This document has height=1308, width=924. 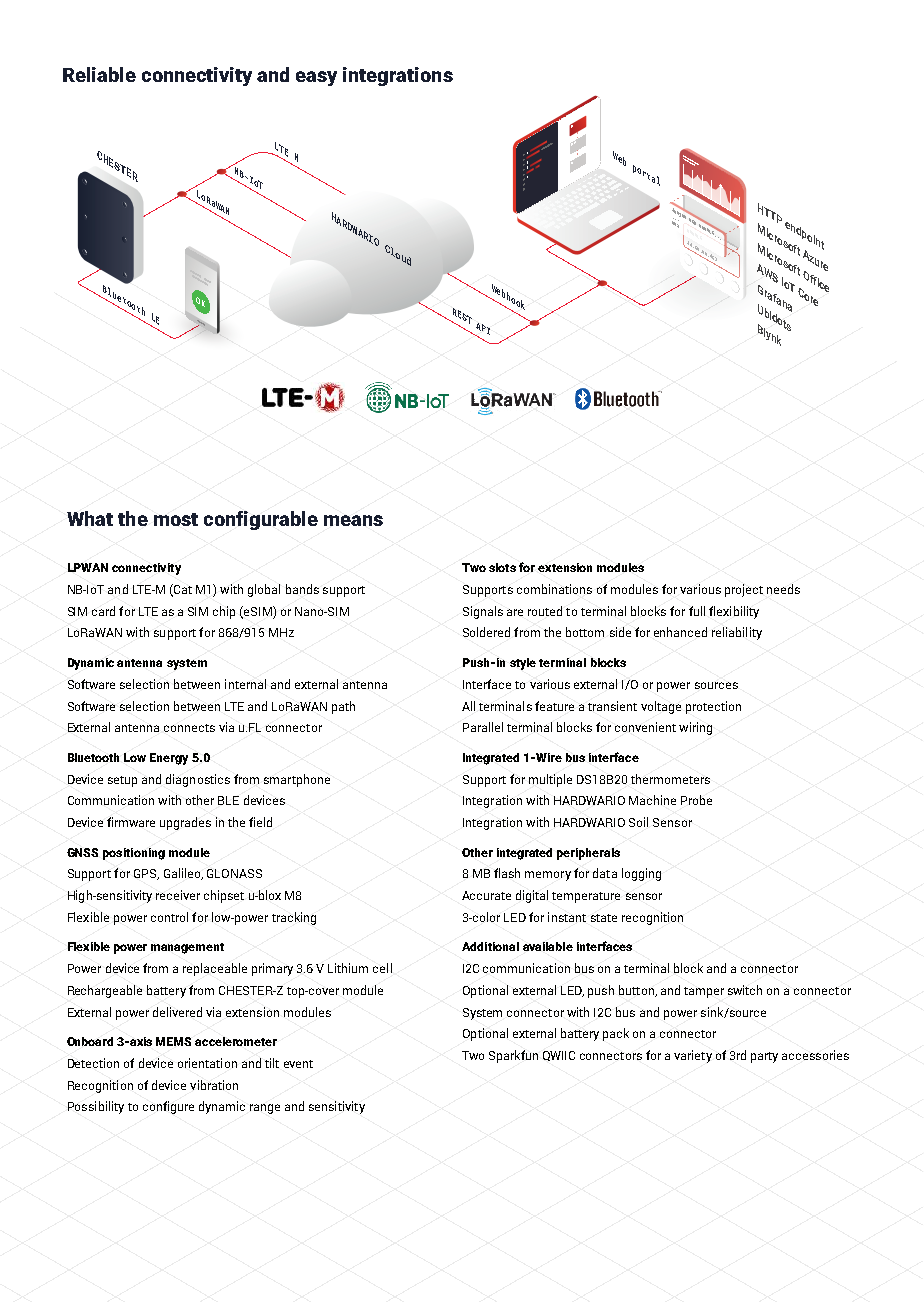 What do you see at coordinates (483, 612) in the document?
I see `Signals` at bounding box center [483, 612].
